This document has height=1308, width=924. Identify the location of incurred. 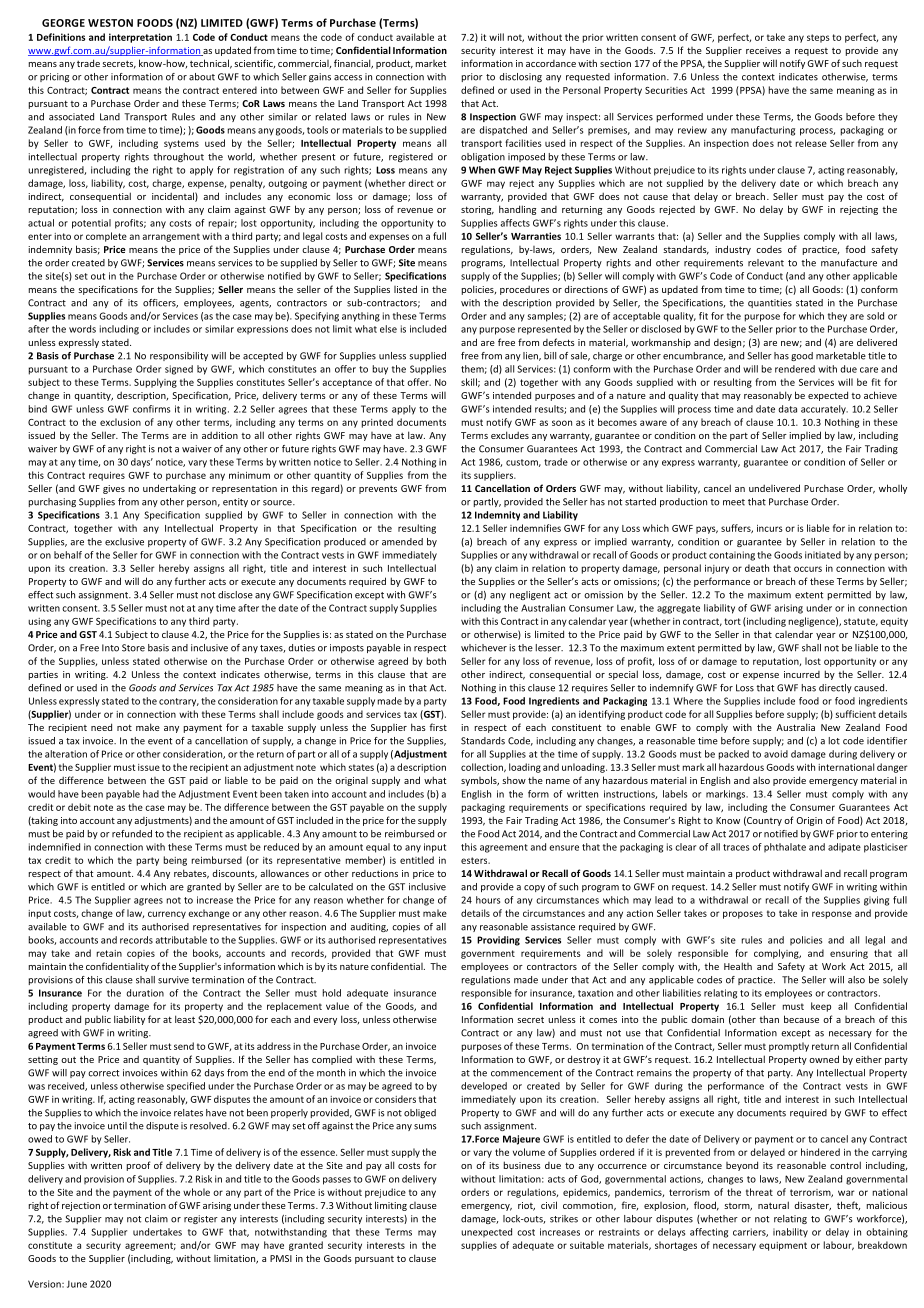
(802, 674).
